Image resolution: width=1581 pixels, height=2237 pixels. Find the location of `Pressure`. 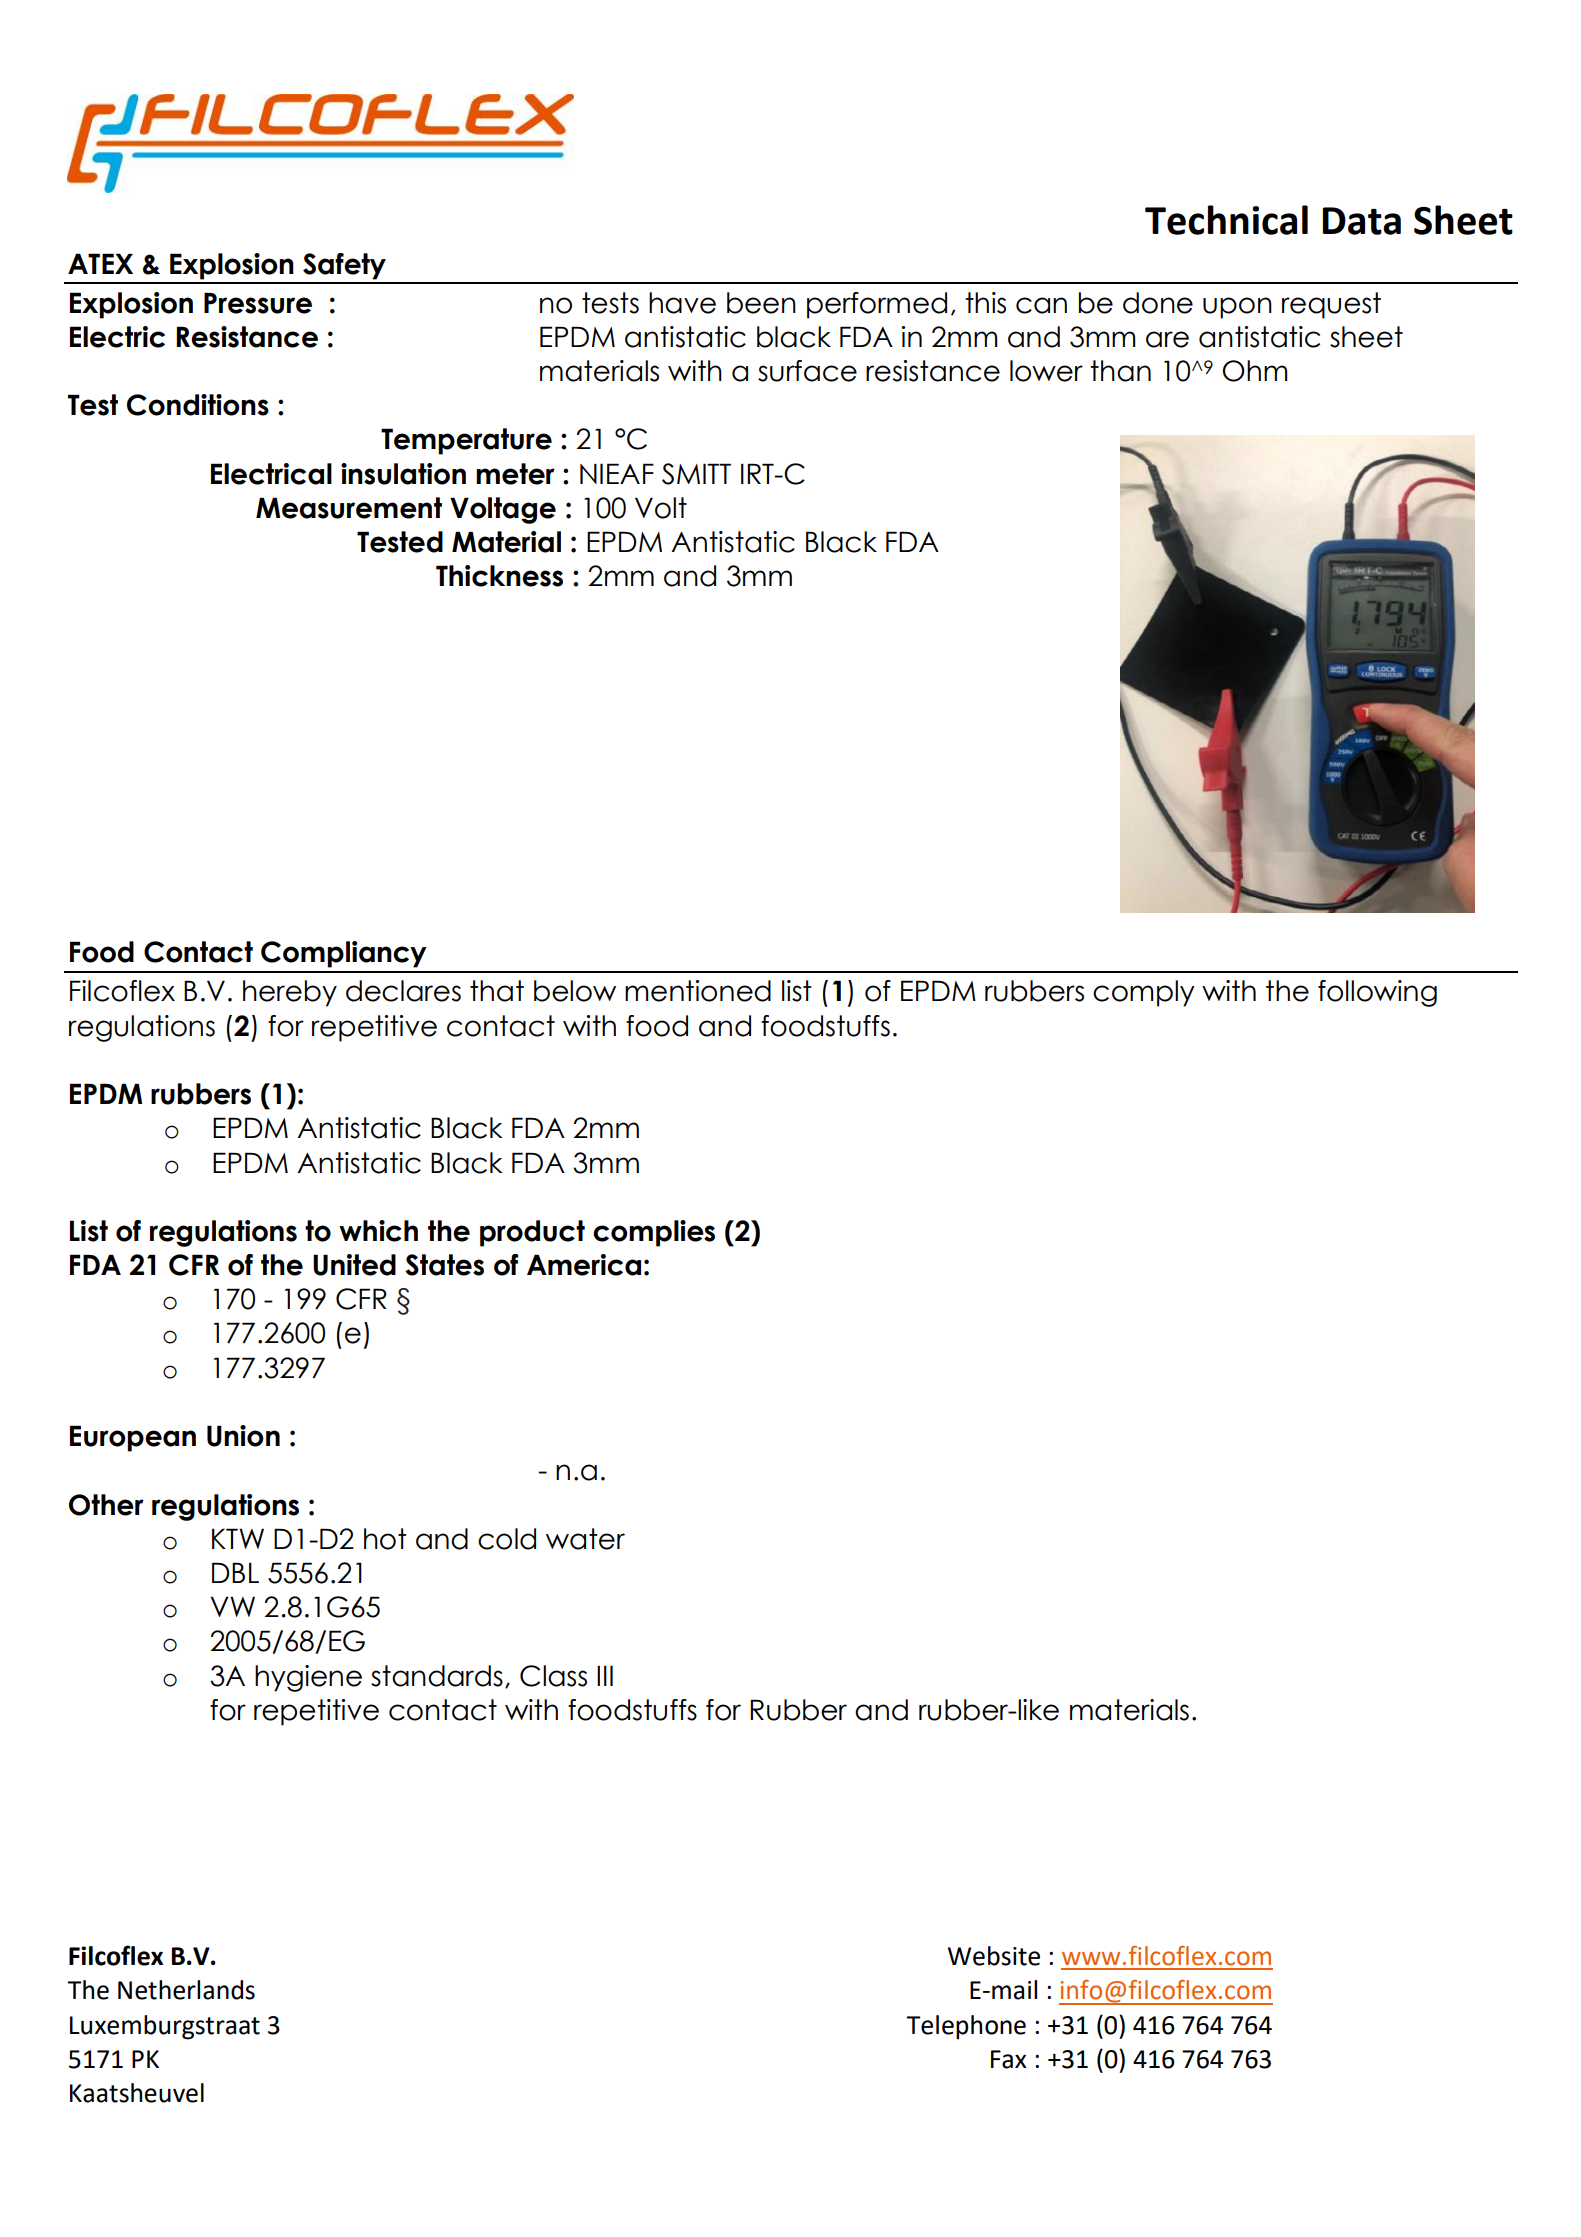

Pressure is located at coordinates (258, 303).
